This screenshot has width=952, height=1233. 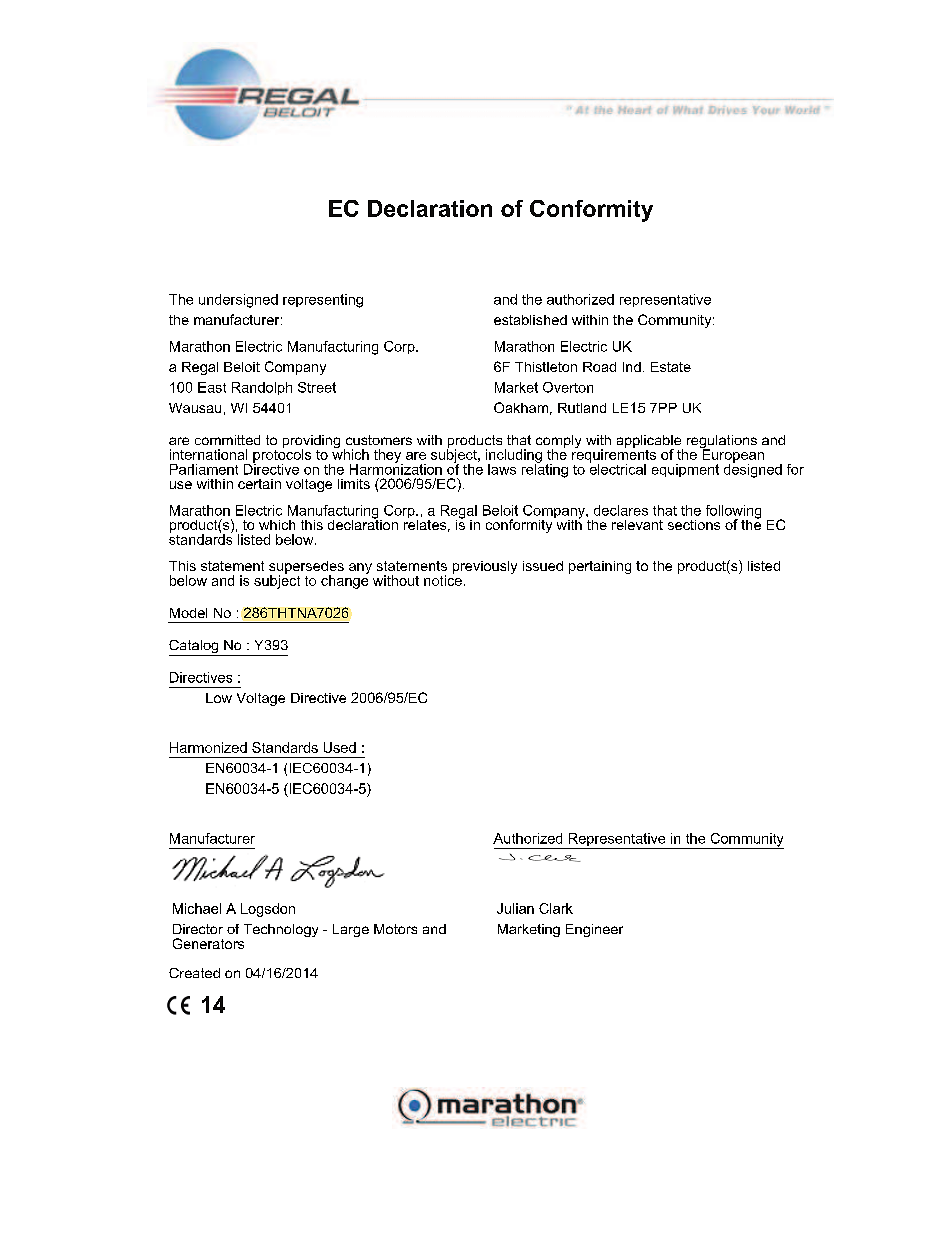 I want to click on Estate, so click(x=671, y=367).
